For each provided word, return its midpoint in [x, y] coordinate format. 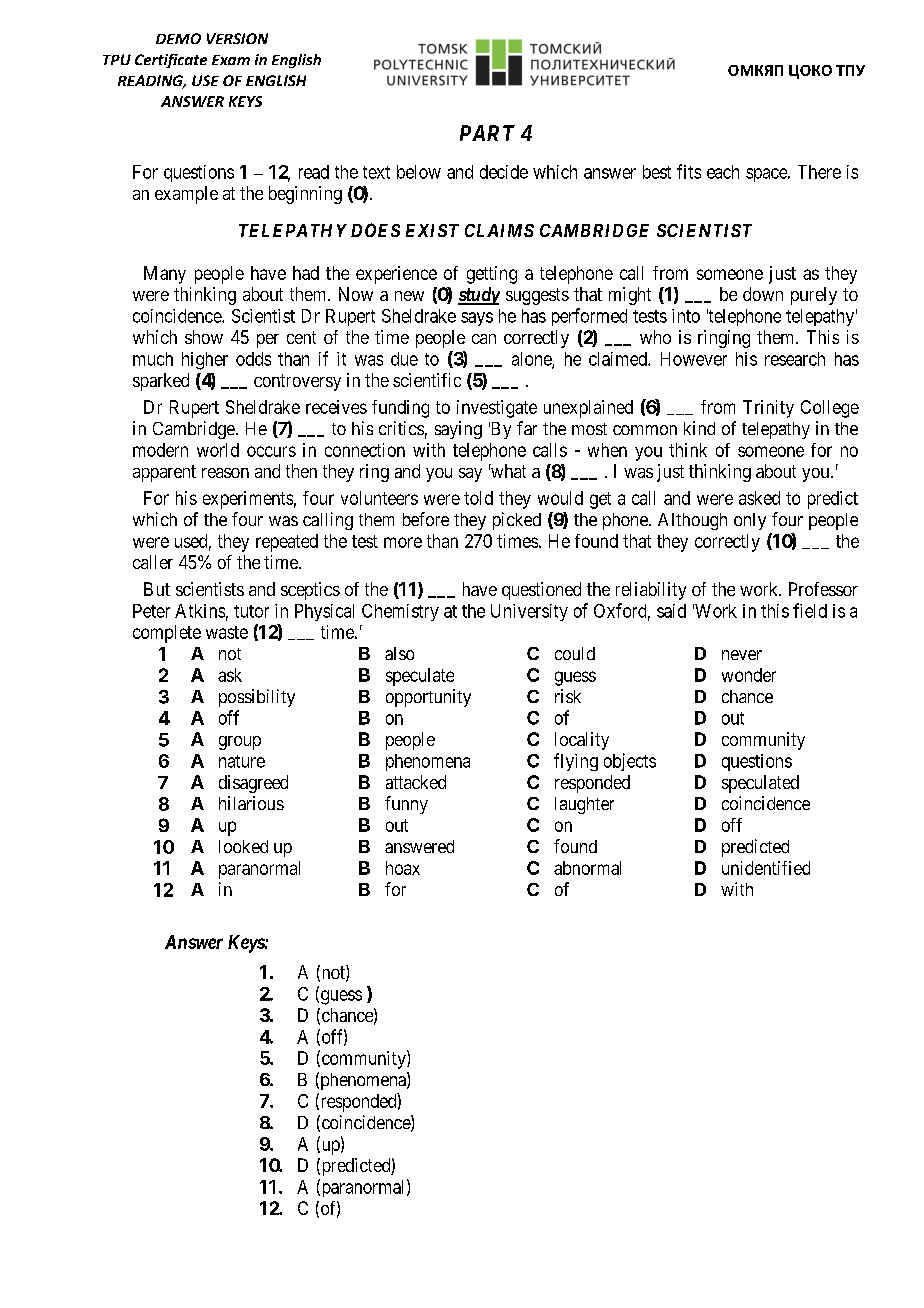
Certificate [171, 61]
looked [243, 846]
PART [487, 133]
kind [699, 428]
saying [458, 430]
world [218, 450]
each [723, 172]
